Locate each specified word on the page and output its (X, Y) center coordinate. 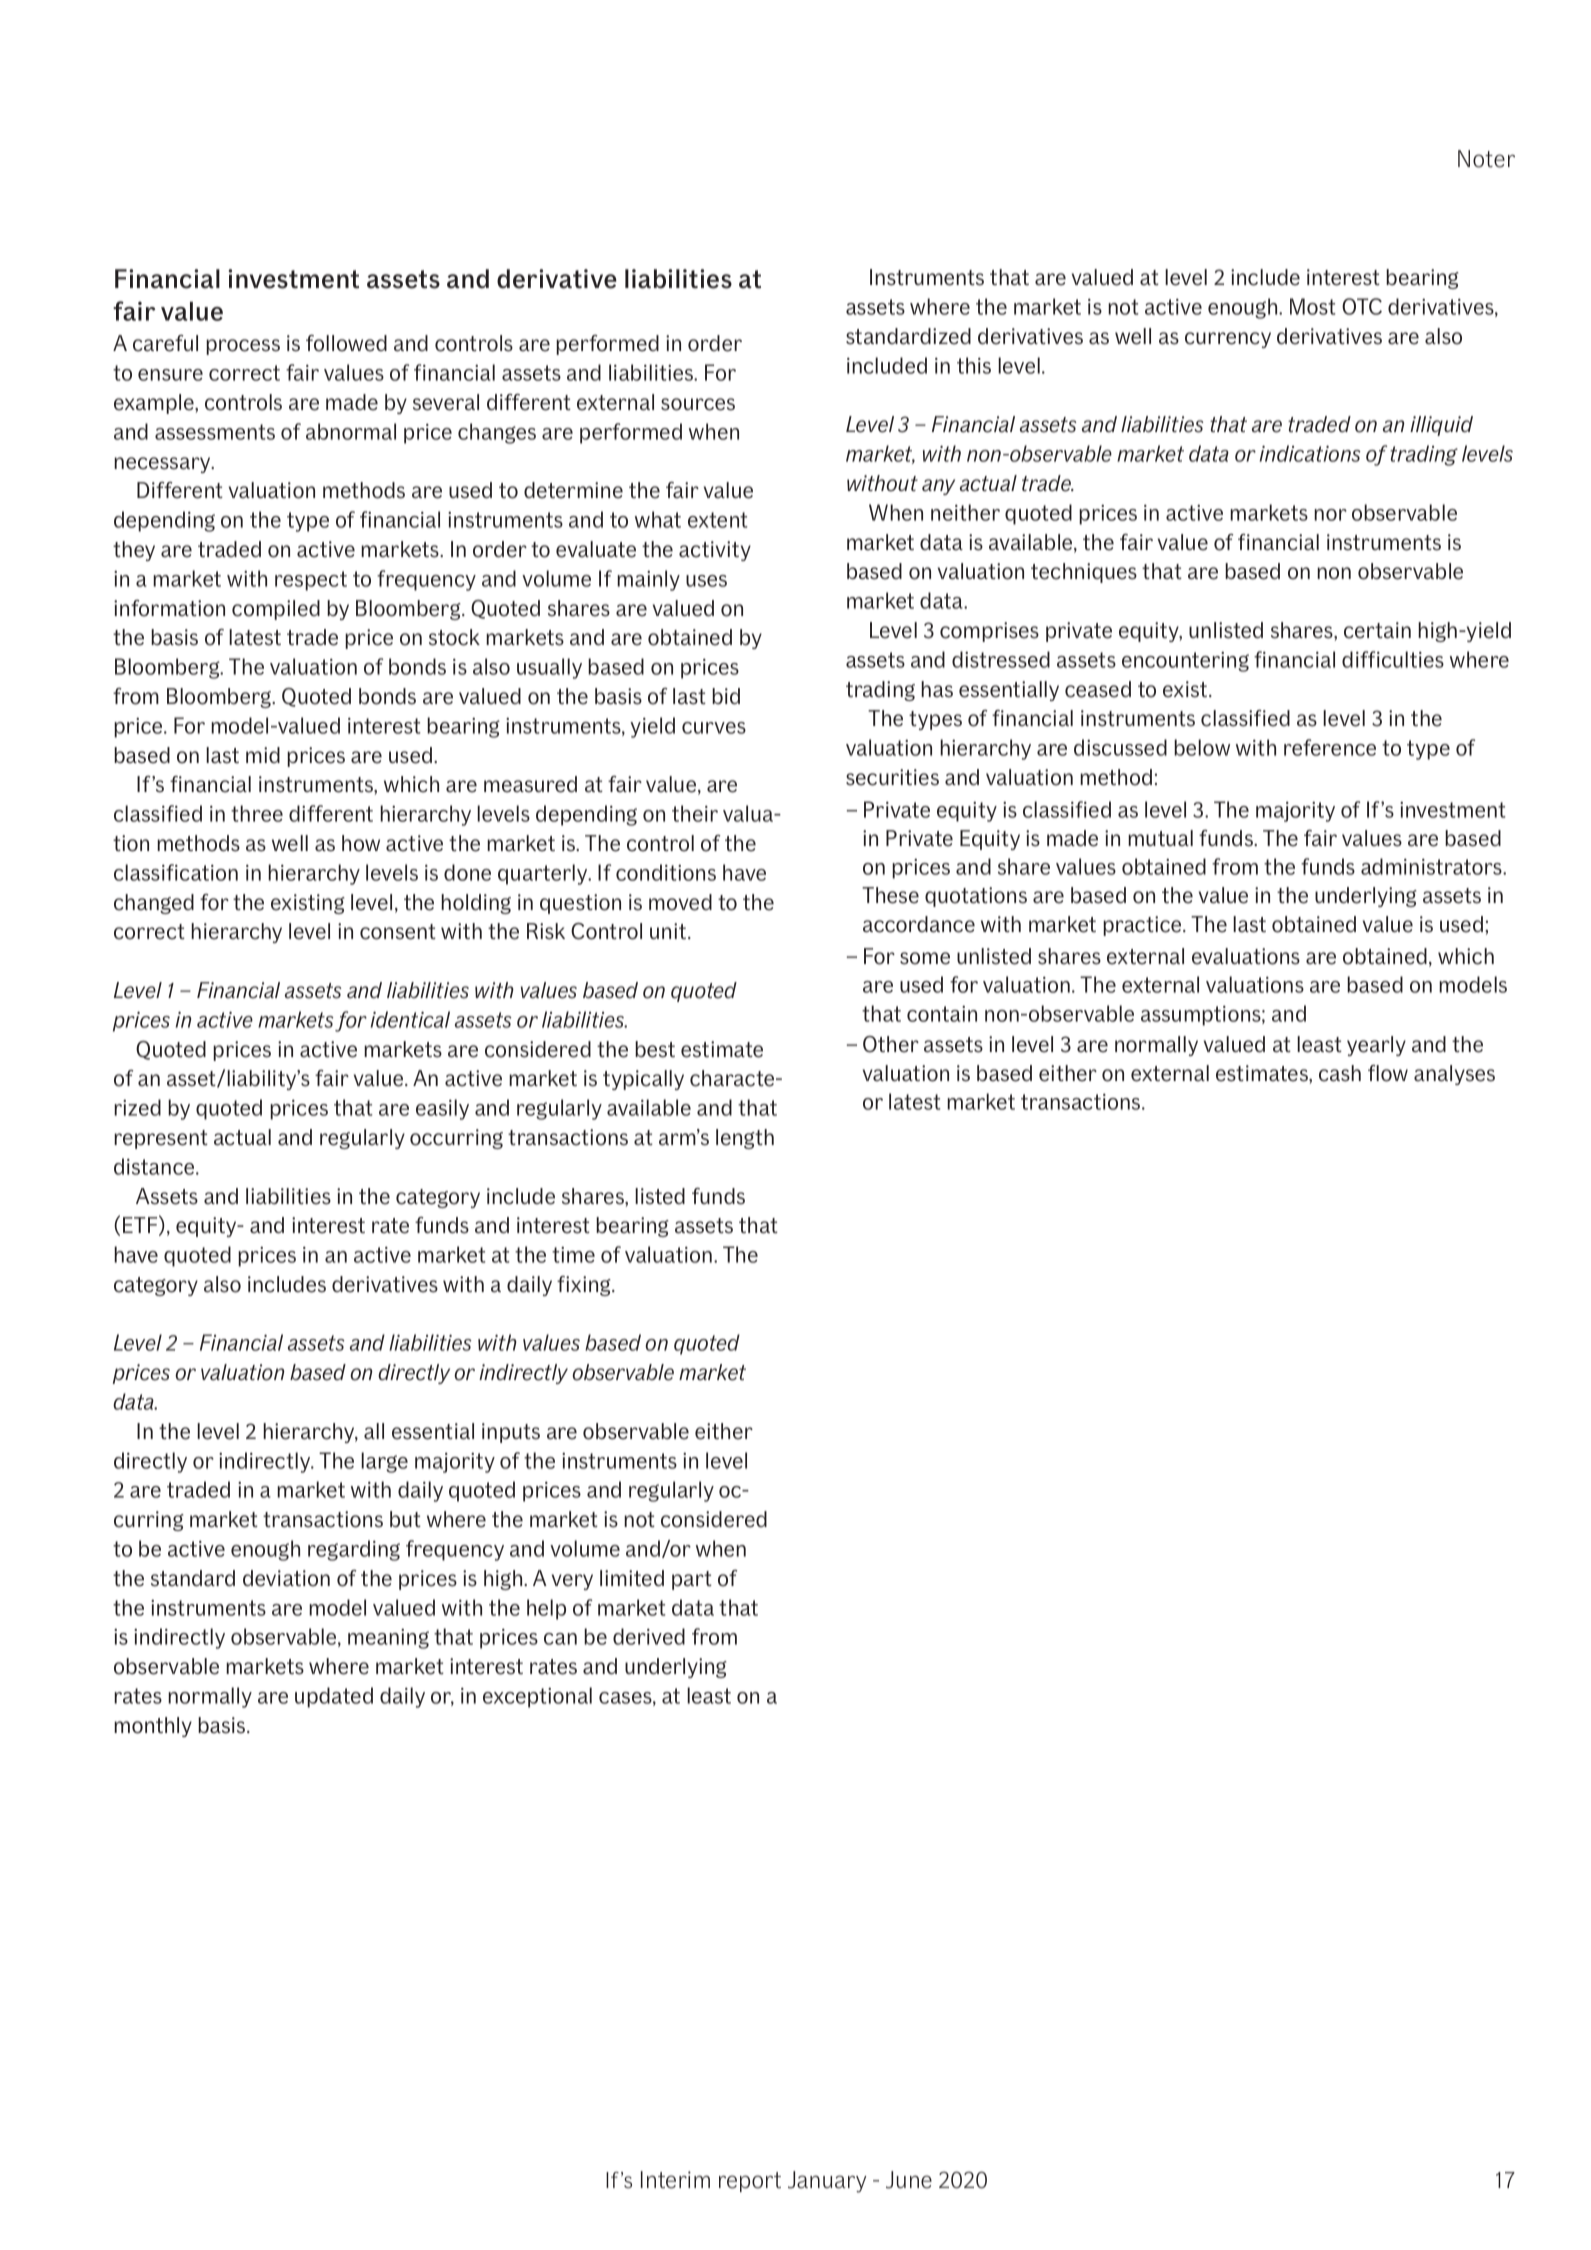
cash (1340, 1073)
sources (698, 404)
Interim (675, 2180)
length (745, 1139)
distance (155, 1166)
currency (1228, 340)
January (827, 2182)
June (909, 2180)
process (243, 347)
